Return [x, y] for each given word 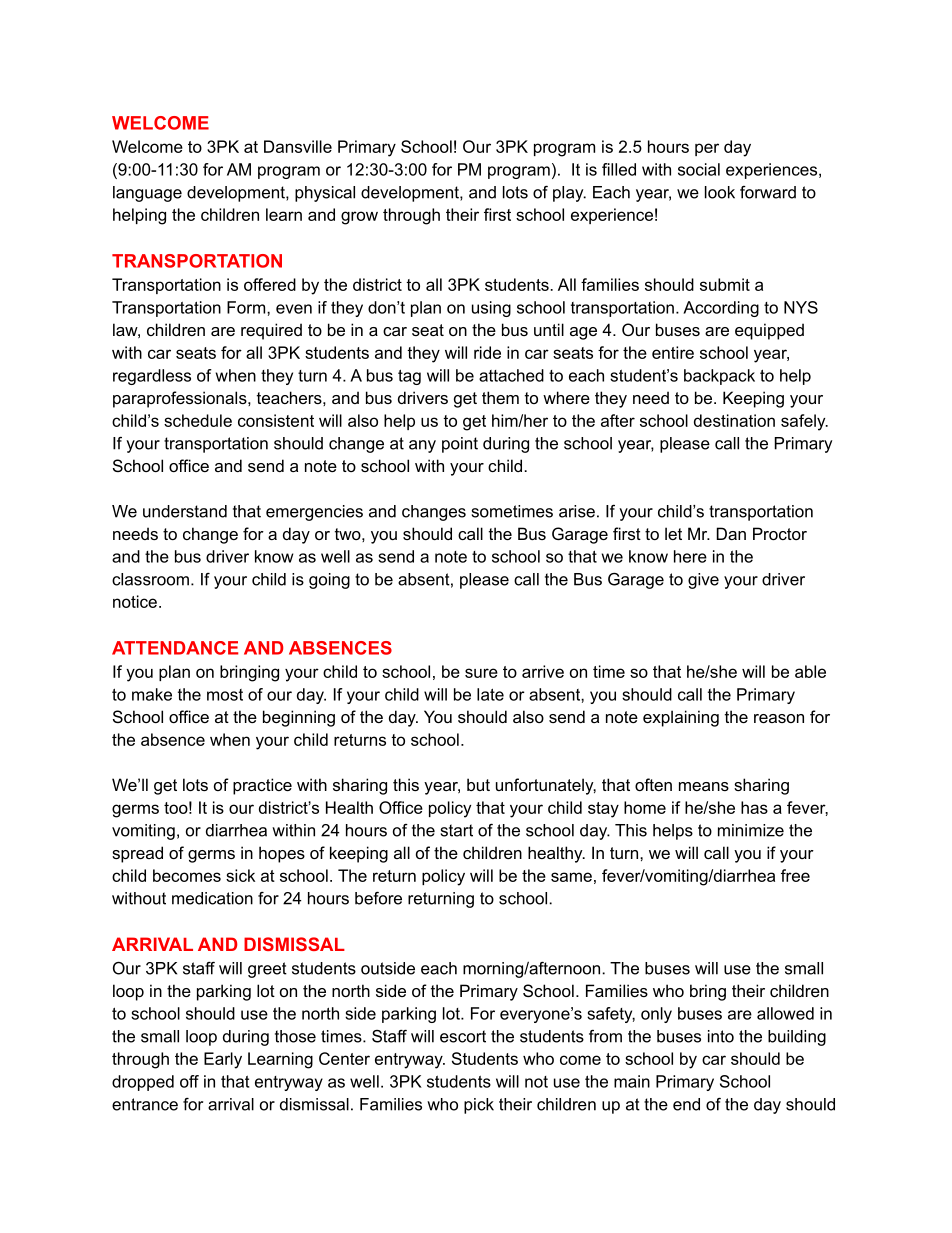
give [703, 581]
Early [223, 1060]
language [147, 194]
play [569, 194]
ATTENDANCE [175, 648]
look [720, 192]
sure [481, 673]
